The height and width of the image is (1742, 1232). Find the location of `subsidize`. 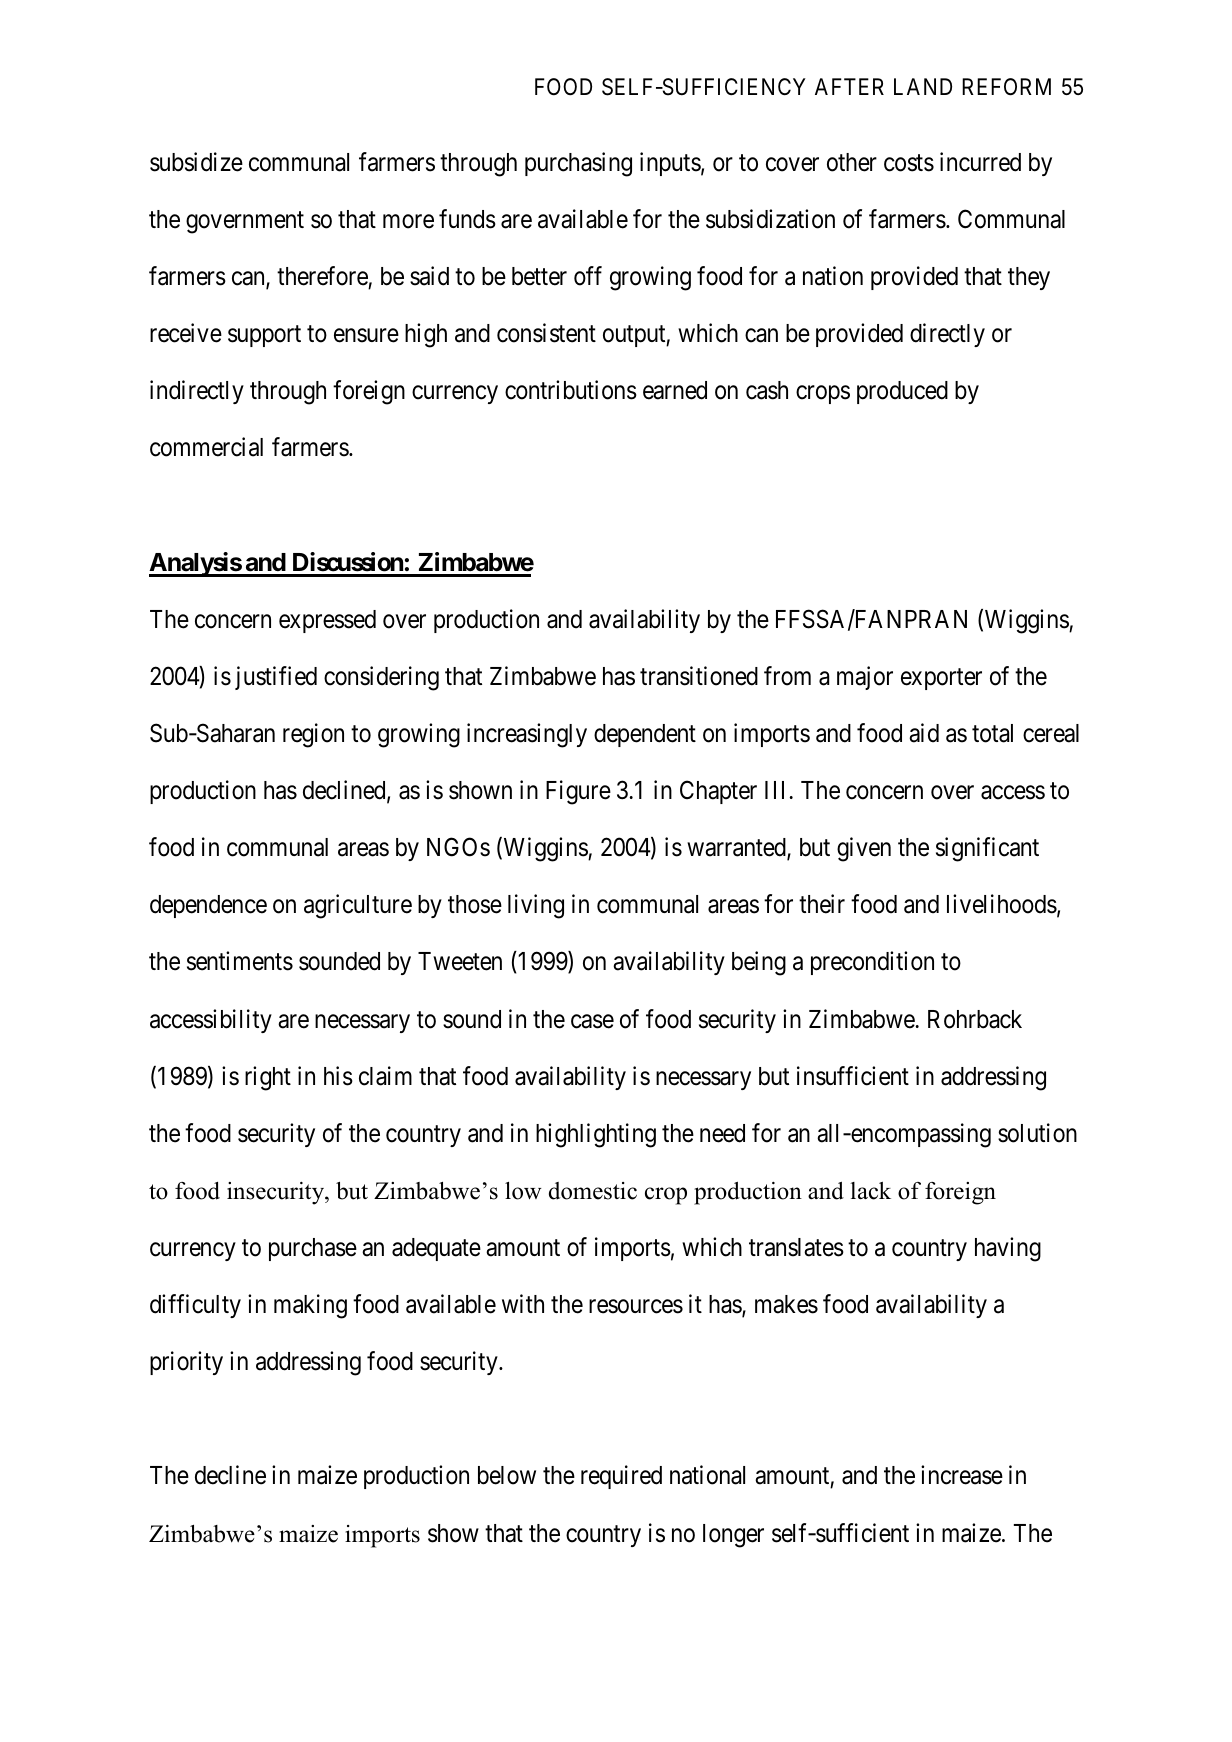

subsidize is located at coordinates (196, 162).
